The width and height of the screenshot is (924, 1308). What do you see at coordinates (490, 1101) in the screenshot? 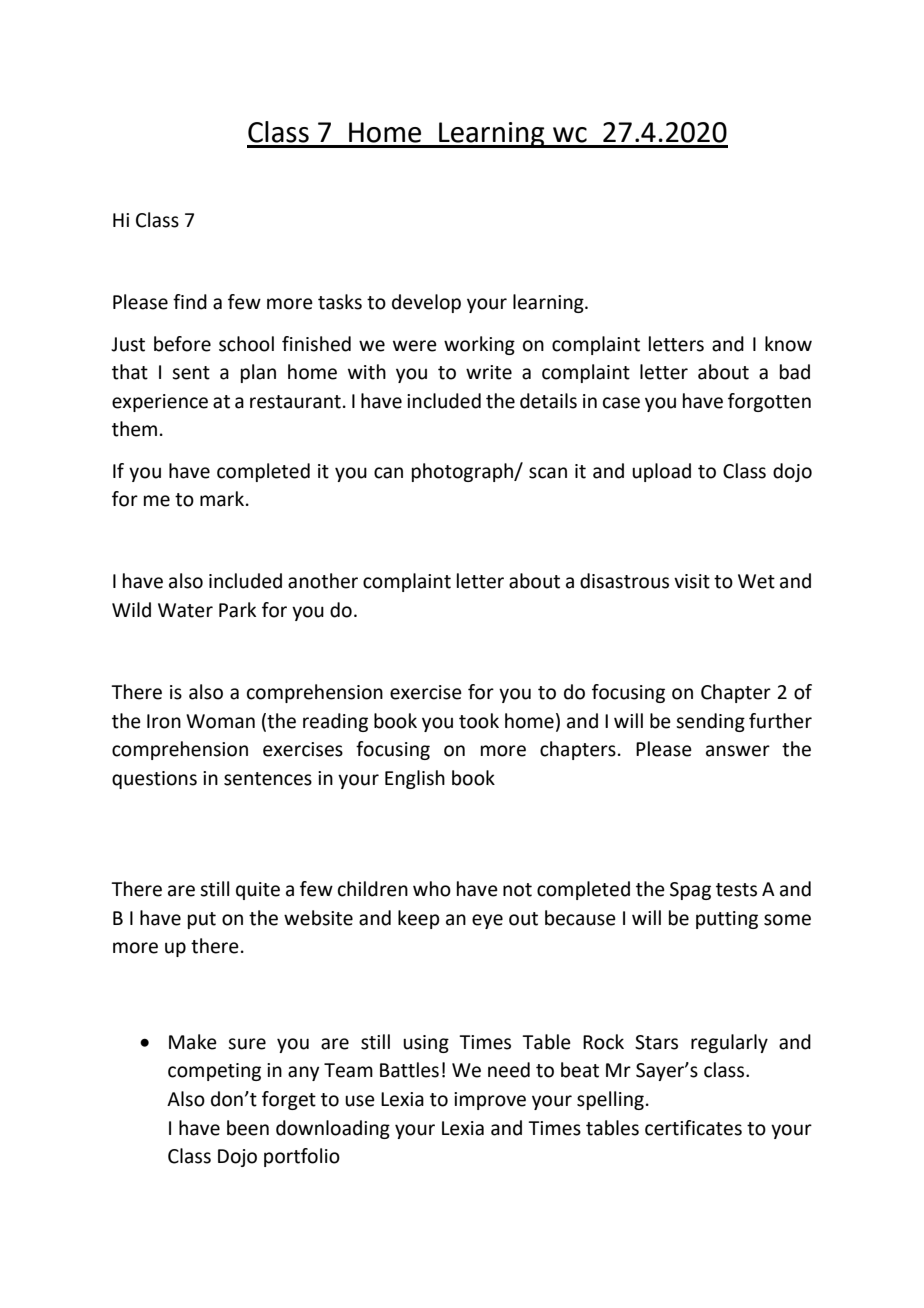
I see `improve` at bounding box center [490, 1101].
